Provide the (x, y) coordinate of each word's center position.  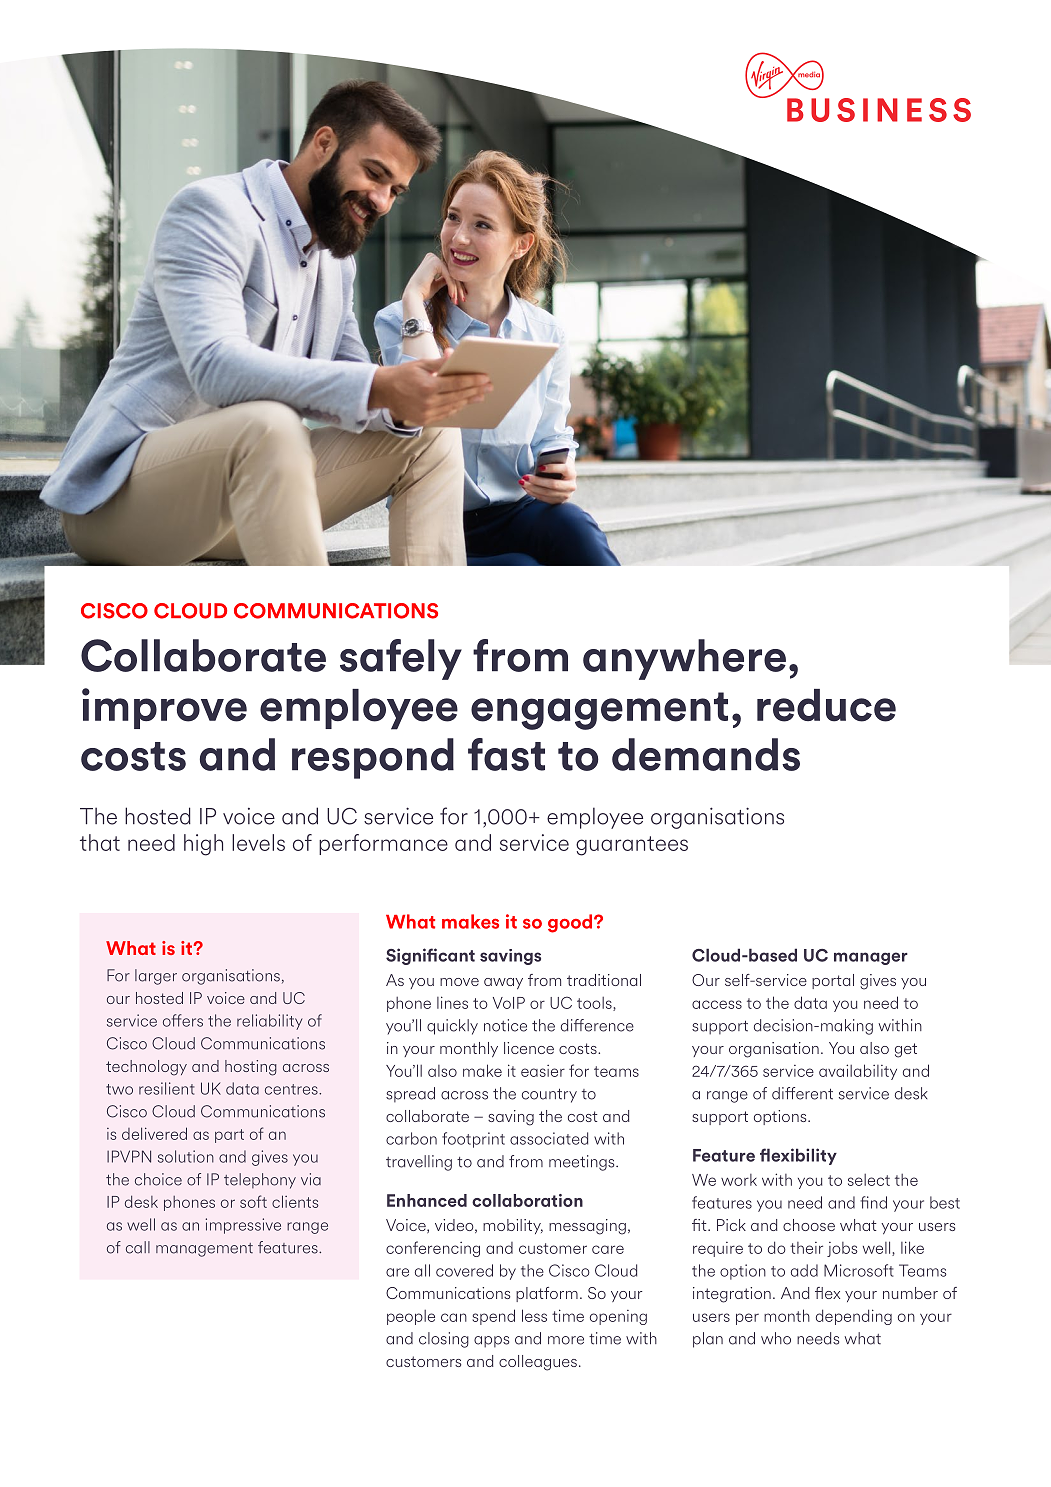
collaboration (527, 1200)
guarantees (632, 846)
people (411, 1317)
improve (164, 708)
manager (871, 958)
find (874, 1202)
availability (858, 1072)
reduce (826, 705)
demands (706, 754)
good (571, 923)
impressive (243, 1226)
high (203, 845)
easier (543, 1071)
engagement (599, 711)
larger (156, 977)
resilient (166, 1088)
